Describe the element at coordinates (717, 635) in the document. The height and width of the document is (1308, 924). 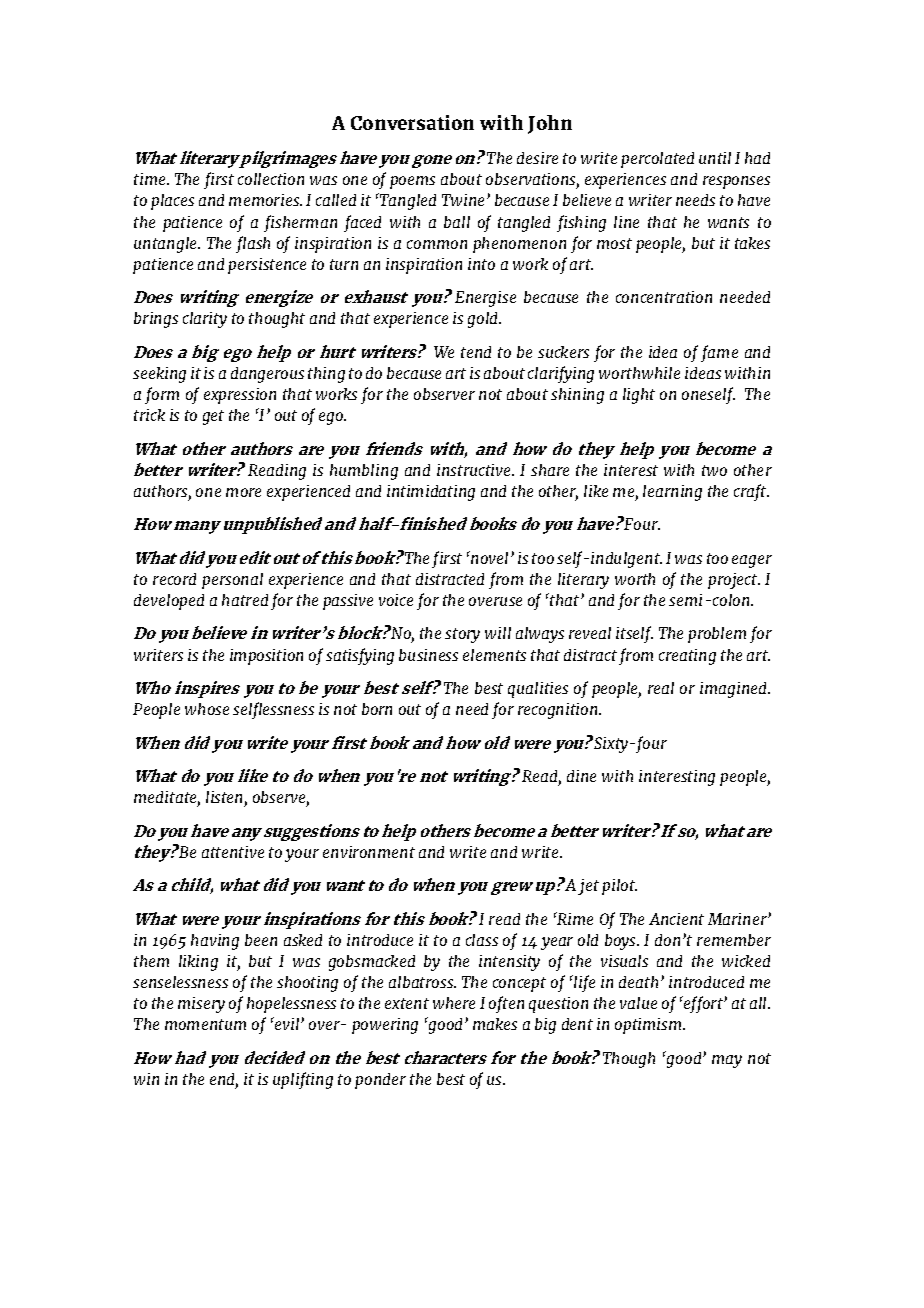
I see `problem` at that location.
